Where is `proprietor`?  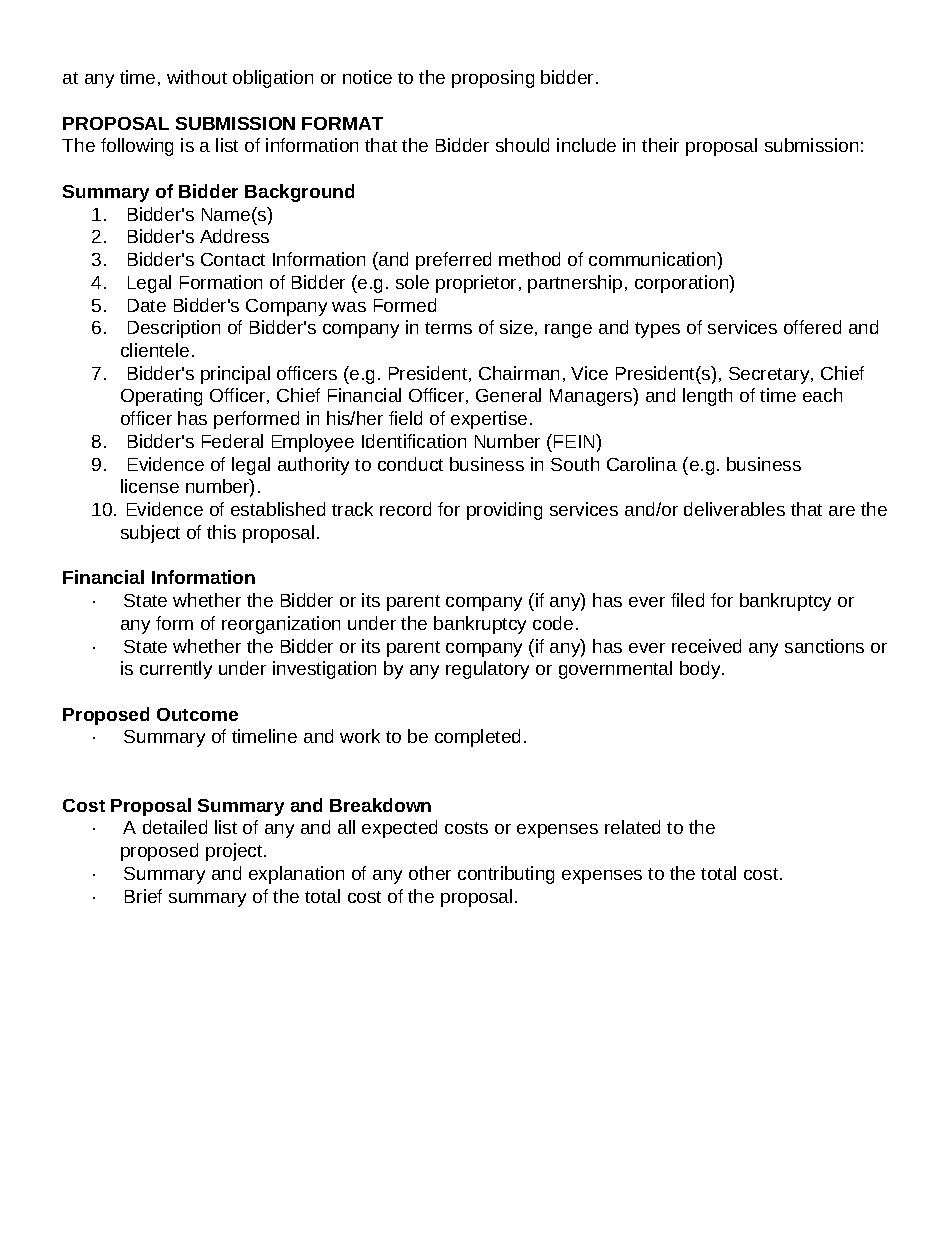 proprietor is located at coordinates (476, 284).
